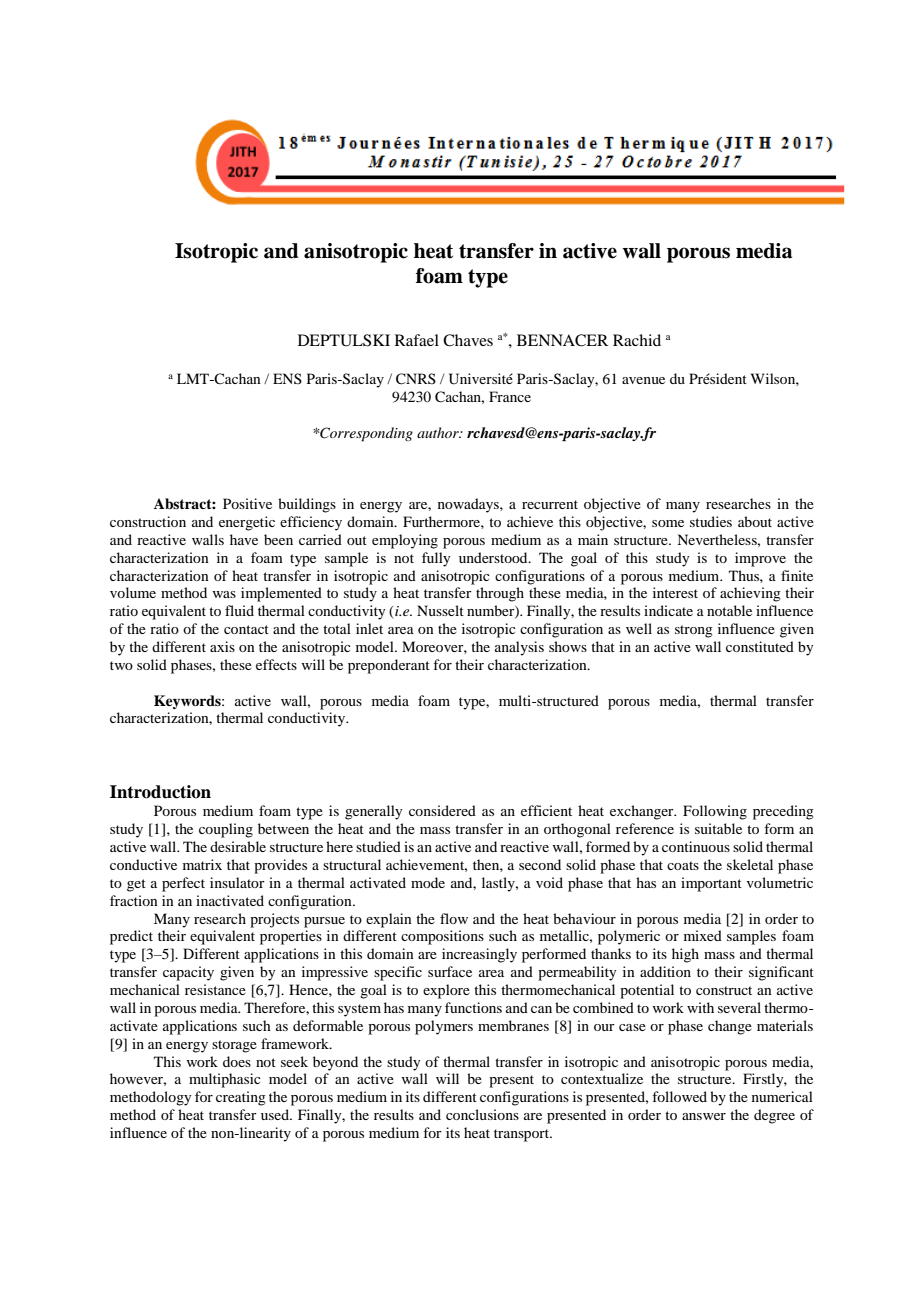  Describe the element at coordinates (482, 1114) in the document. I see `conclusions` at that location.
